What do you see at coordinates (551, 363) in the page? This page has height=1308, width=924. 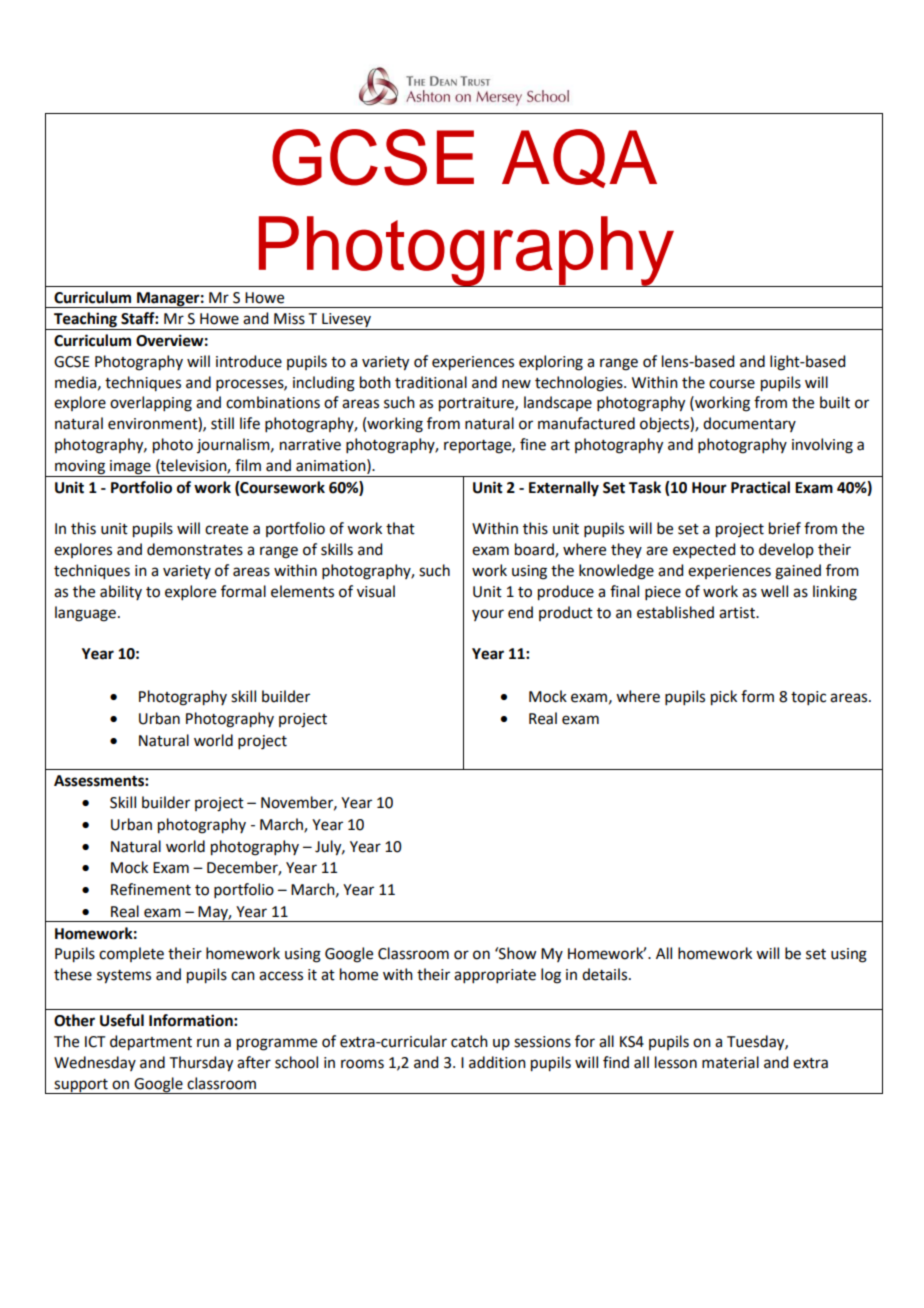 I see `exploring` at bounding box center [551, 363].
